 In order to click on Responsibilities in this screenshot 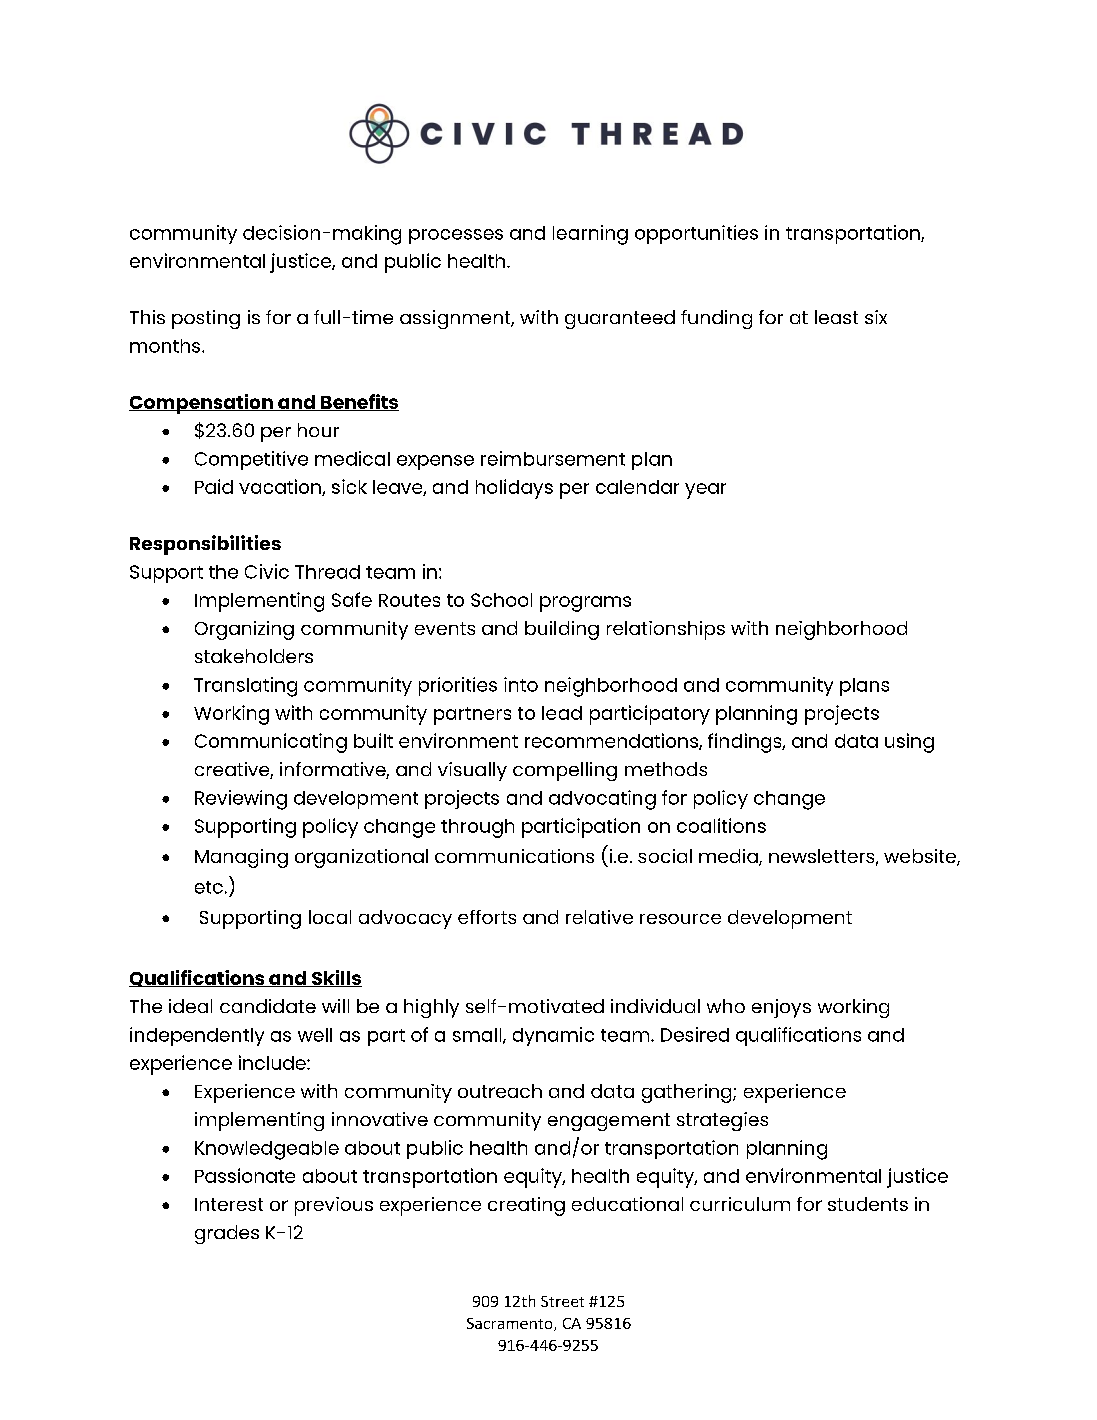, I will do `click(205, 545)`.
